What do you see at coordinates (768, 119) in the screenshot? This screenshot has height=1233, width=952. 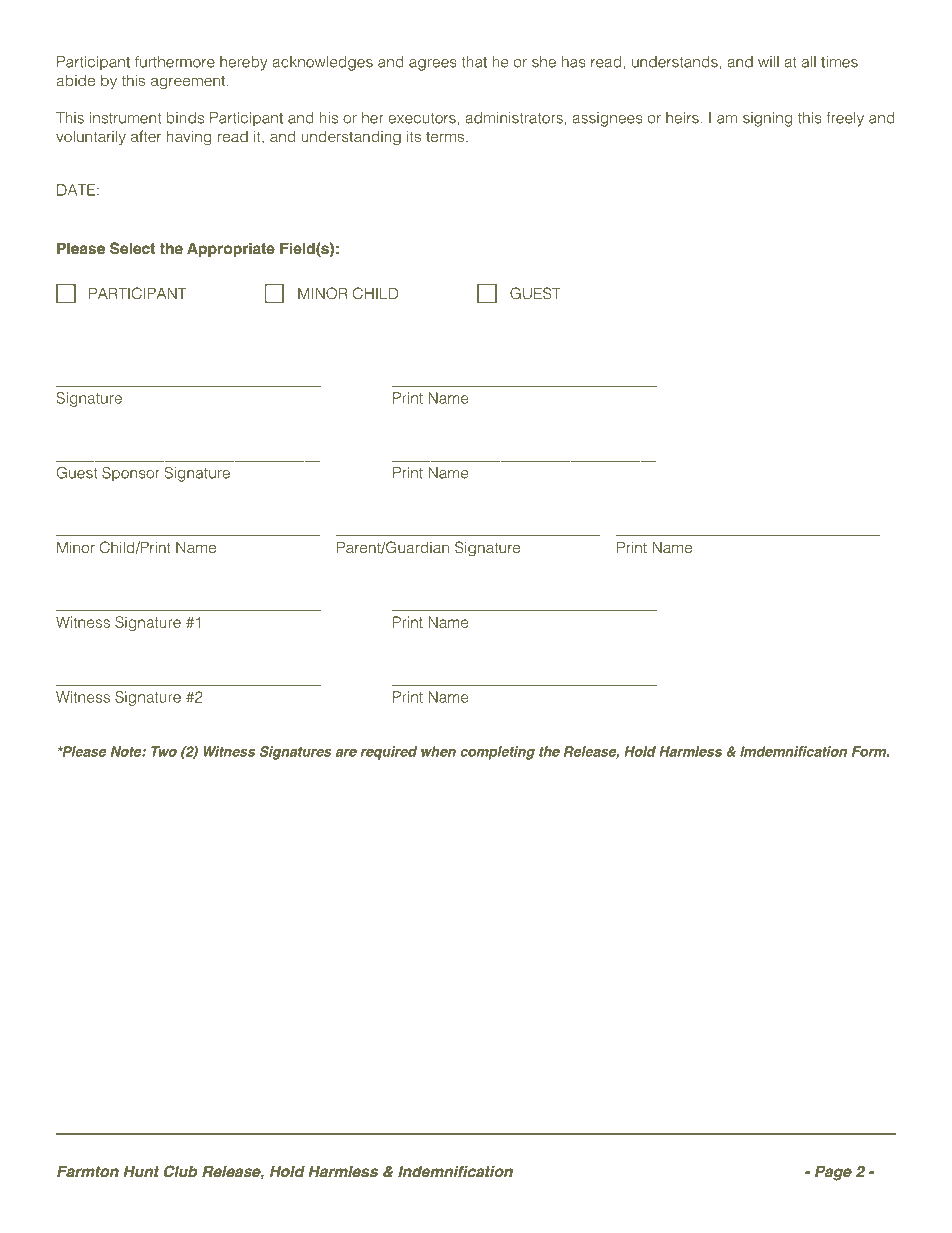 I see `signing` at bounding box center [768, 119].
